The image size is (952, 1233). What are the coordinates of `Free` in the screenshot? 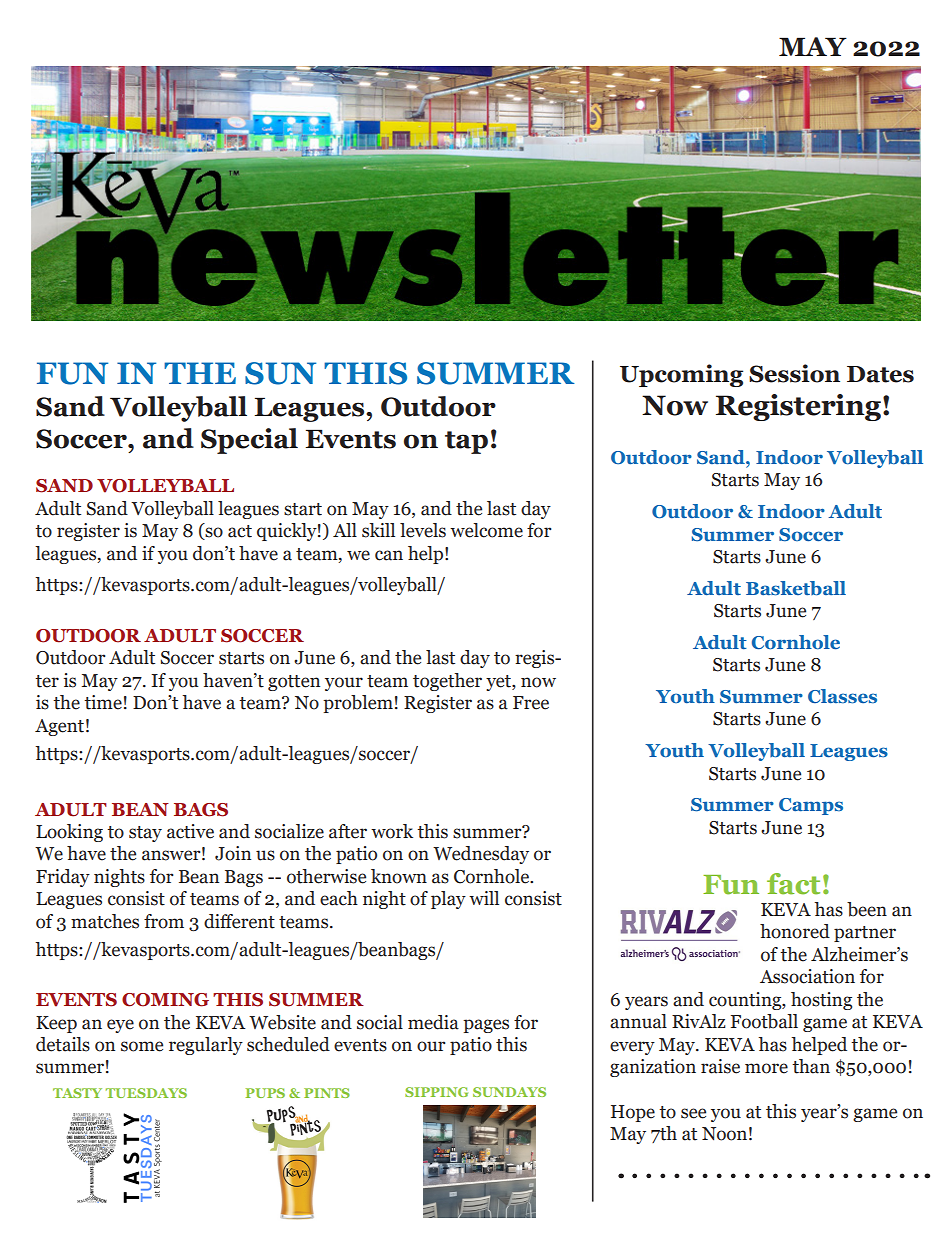 It's located at (531, 703).
